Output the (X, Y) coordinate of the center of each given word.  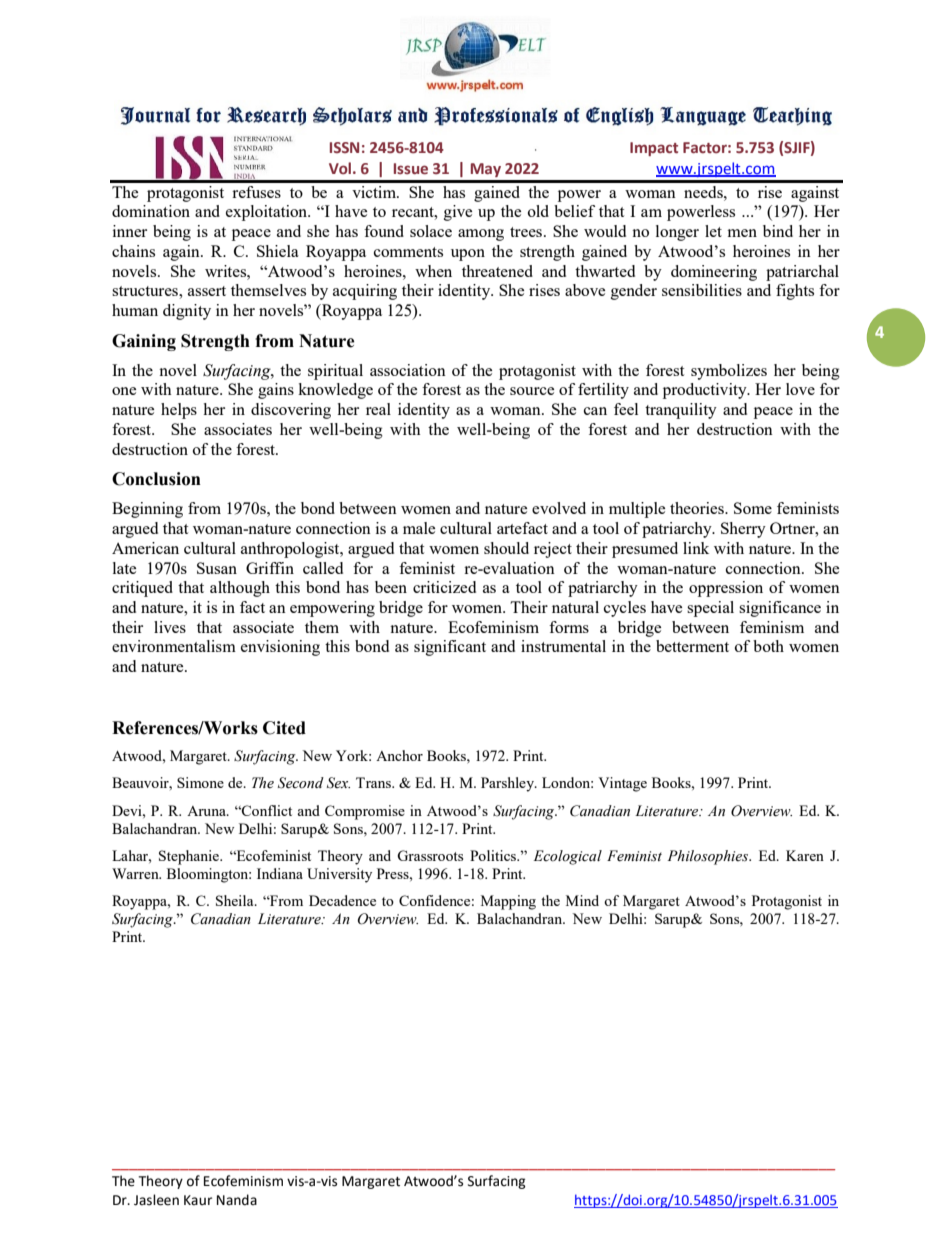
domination (151, 211)
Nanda (237, 1200)
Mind (582, 900)
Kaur (198, 1200)
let (713, 231)
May (486, 170)
